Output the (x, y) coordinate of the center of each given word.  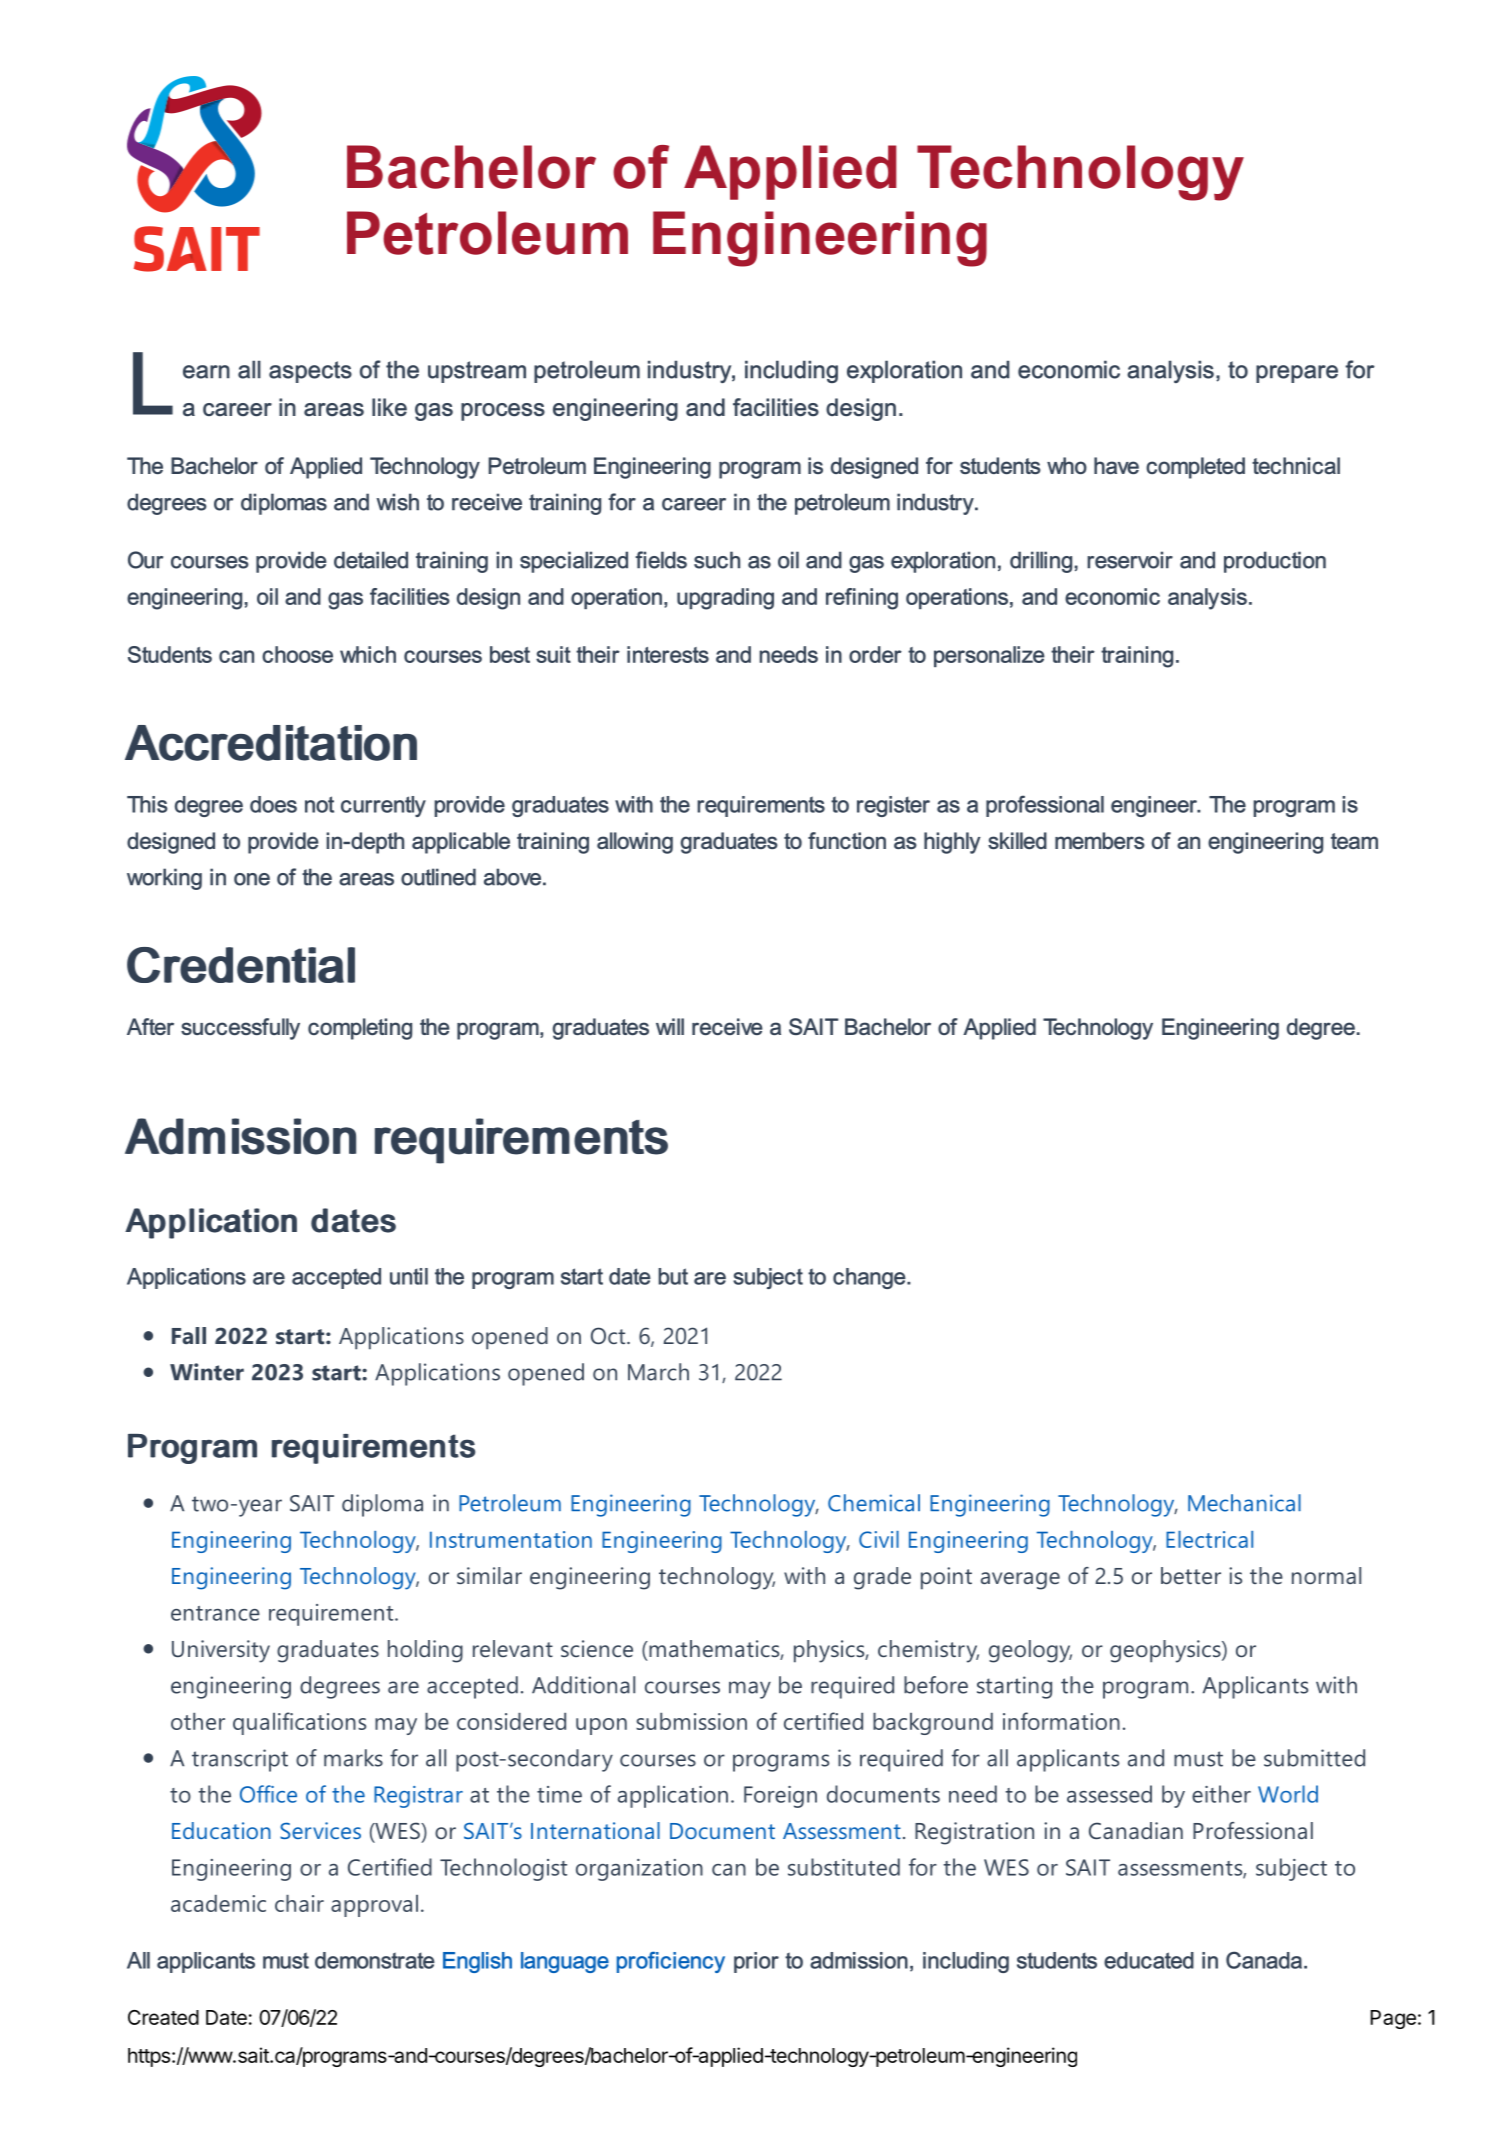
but (673, 1276)
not (319, 804)
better (1191, 1575)
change (870, 1278)
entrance (215, 1613)
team (1354, 841)
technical (1296, 465)
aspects (310, 372)
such (717, 560)
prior (756, 1962)
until (409, 1276)
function (847, 840)
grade (882, 1578)
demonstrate (375, 1960)
